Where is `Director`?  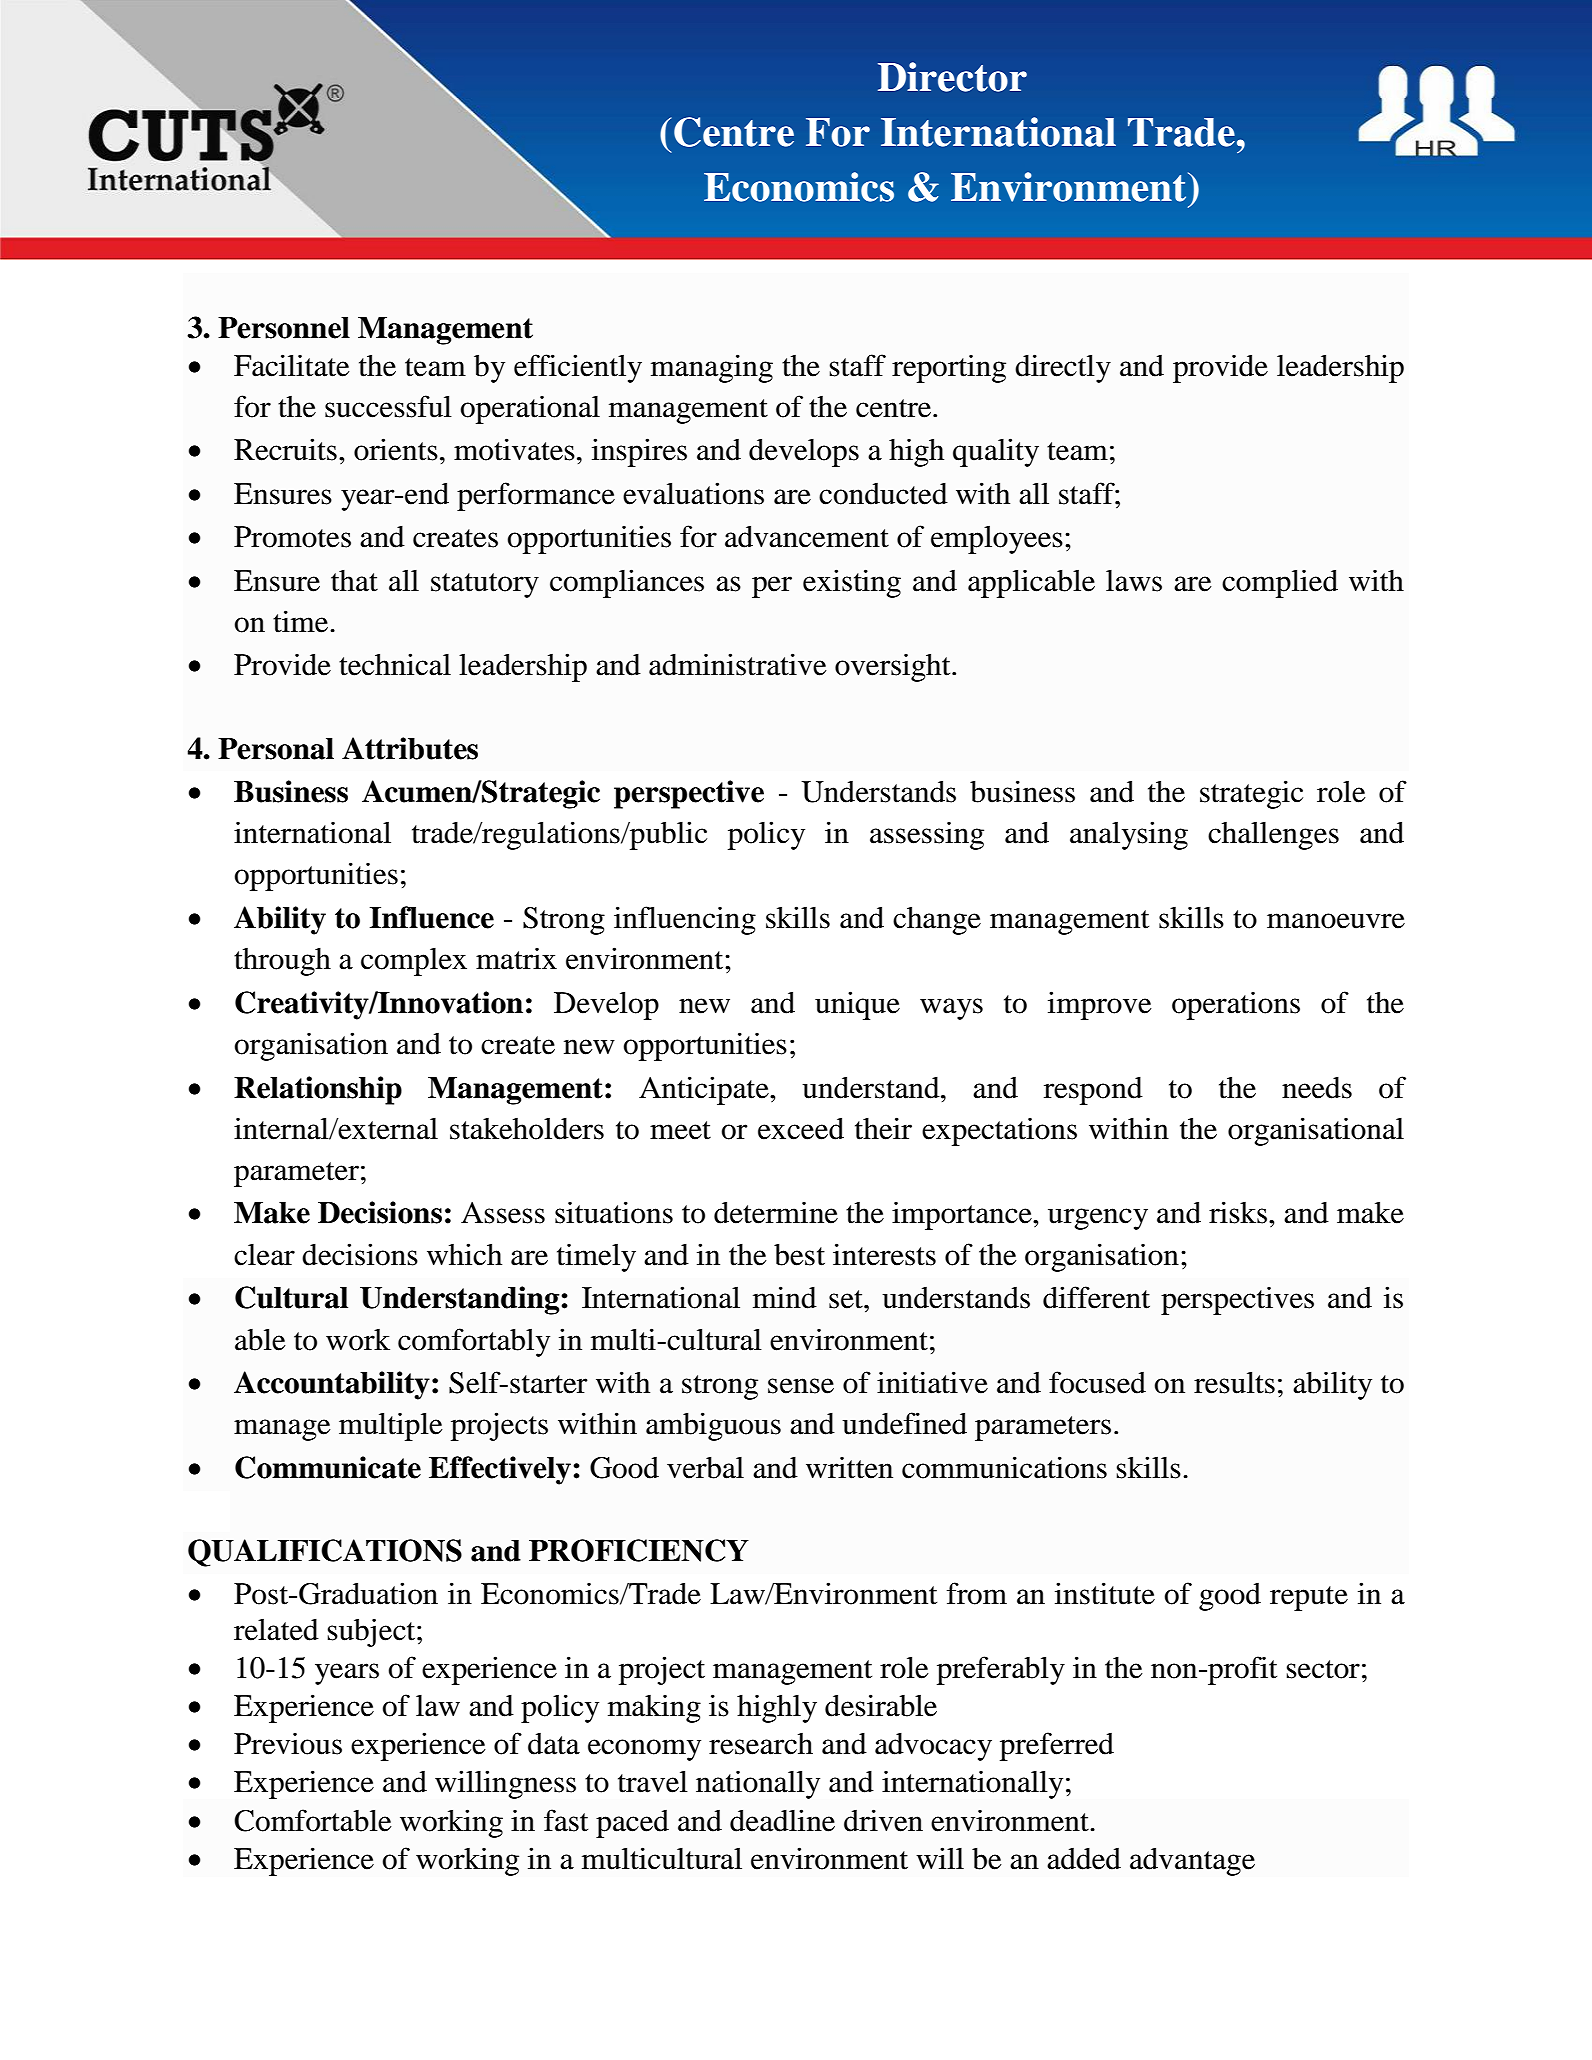 Director is located at coordinates (952, 77).
